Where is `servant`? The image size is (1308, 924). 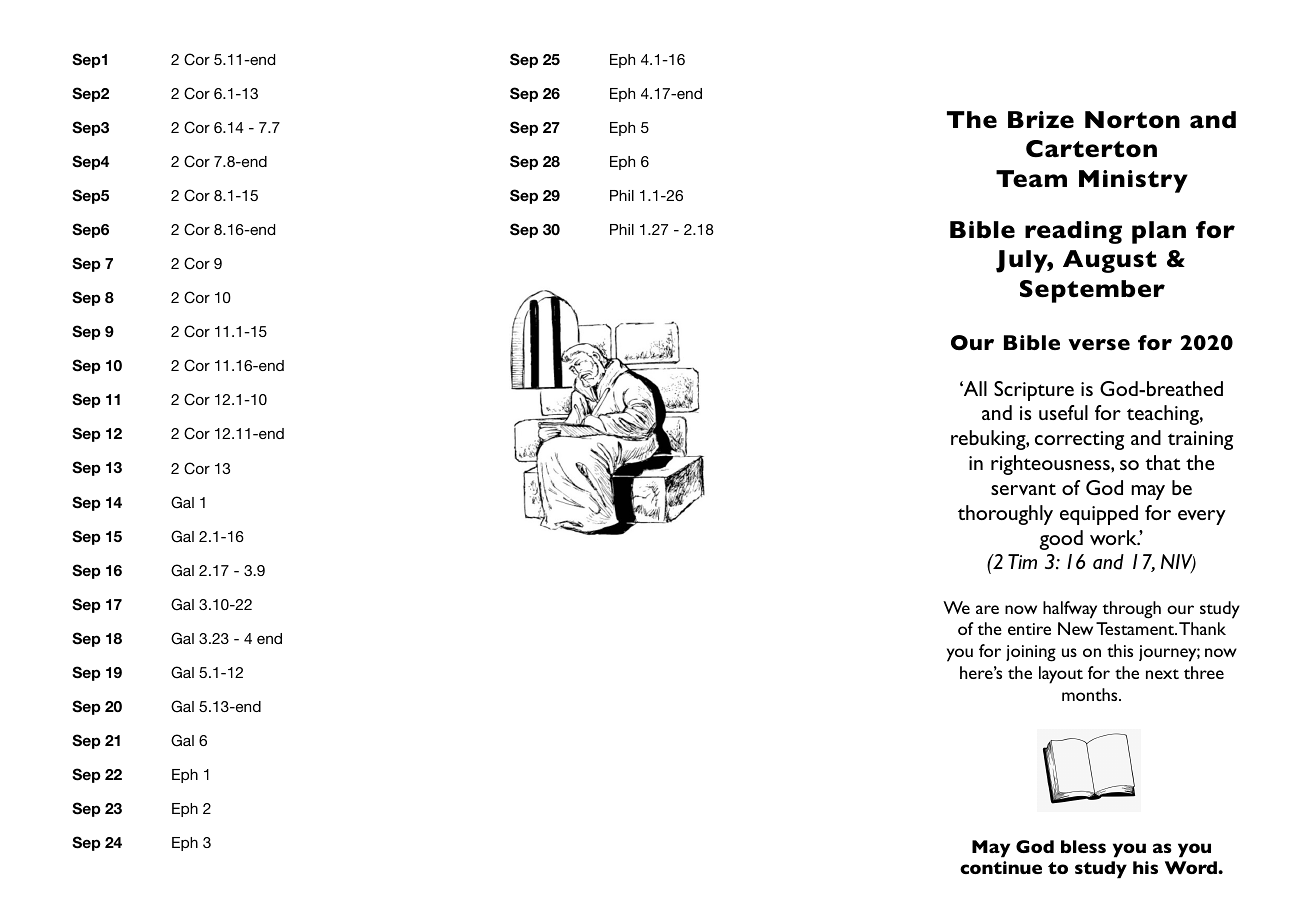 servant is located at coordinates (1023, 489).
